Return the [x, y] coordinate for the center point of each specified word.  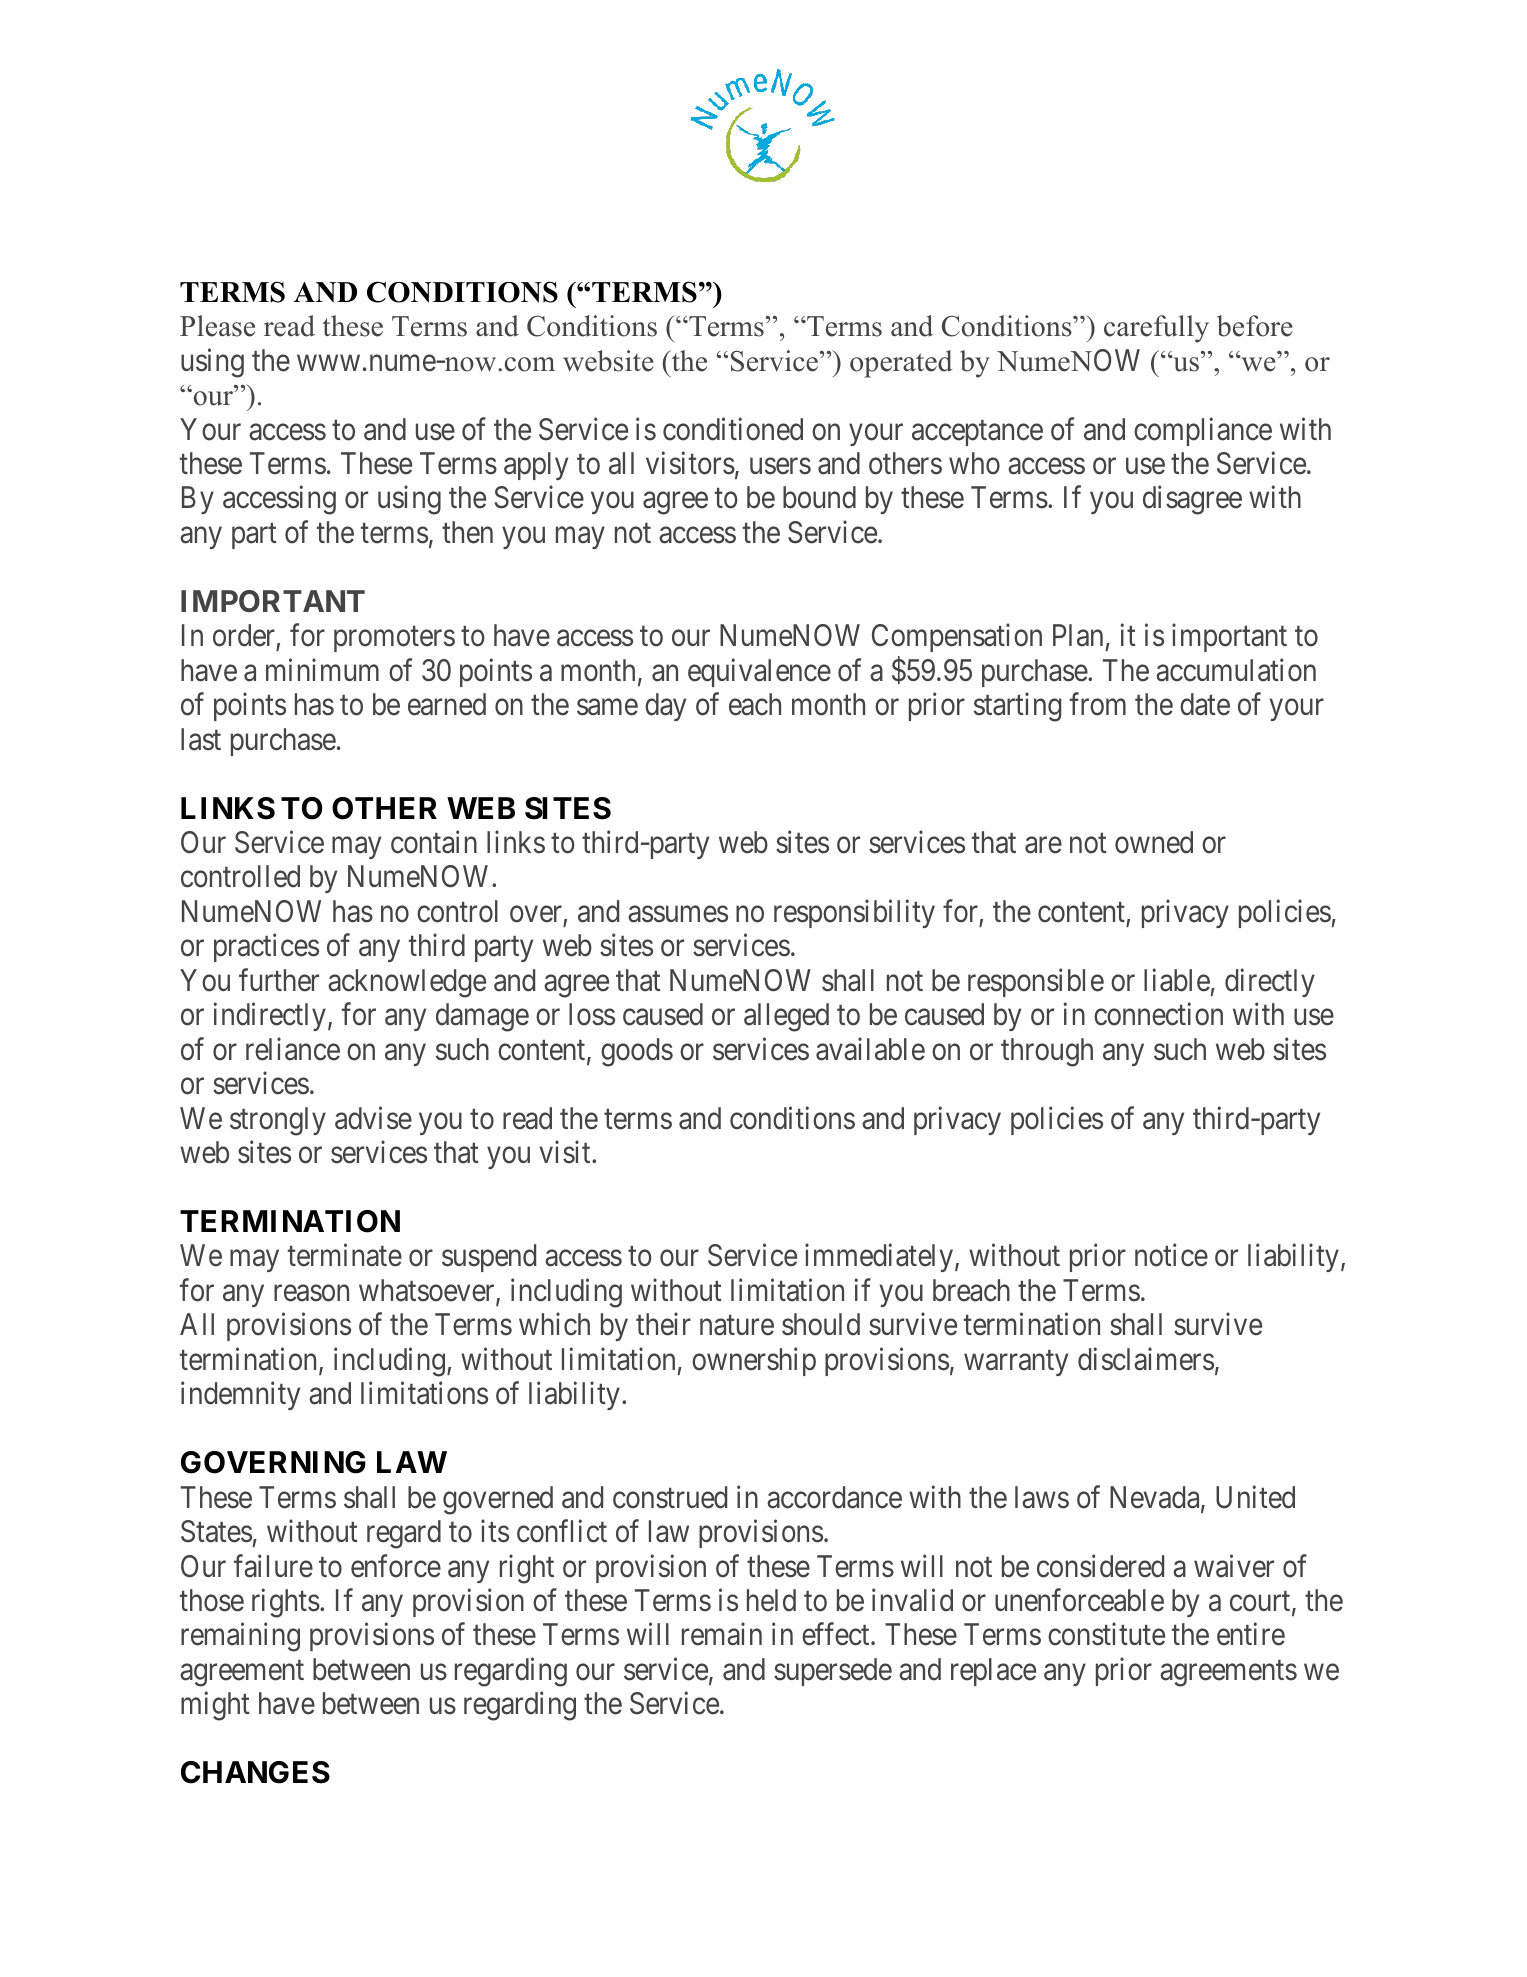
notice [1171, 1255]
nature [737, 1326]
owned [1154, 842]
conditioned [733, 429]
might [215, 1706]
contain [434, 842]
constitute [1106, 1634]
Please [217, 326]
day [665, 707]
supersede [833, 1672]
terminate [345, 1255]
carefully [1156, 329]
